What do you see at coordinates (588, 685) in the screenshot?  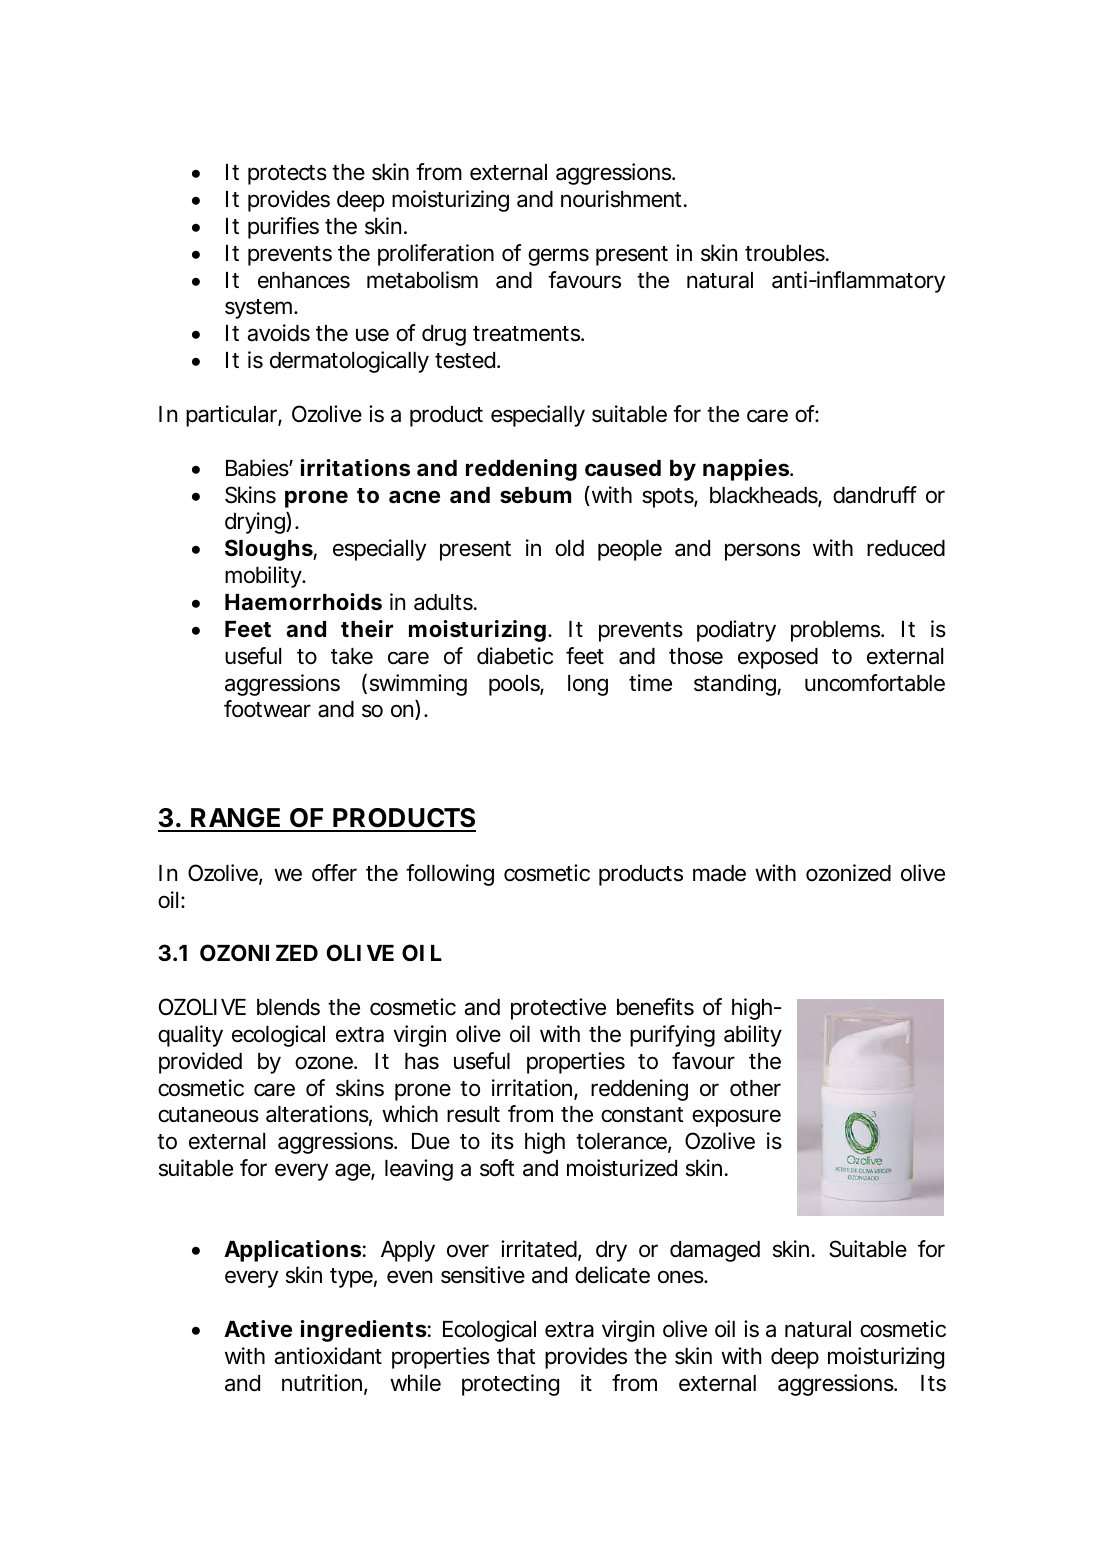 I see `long` at bounding box center [588, 685].
